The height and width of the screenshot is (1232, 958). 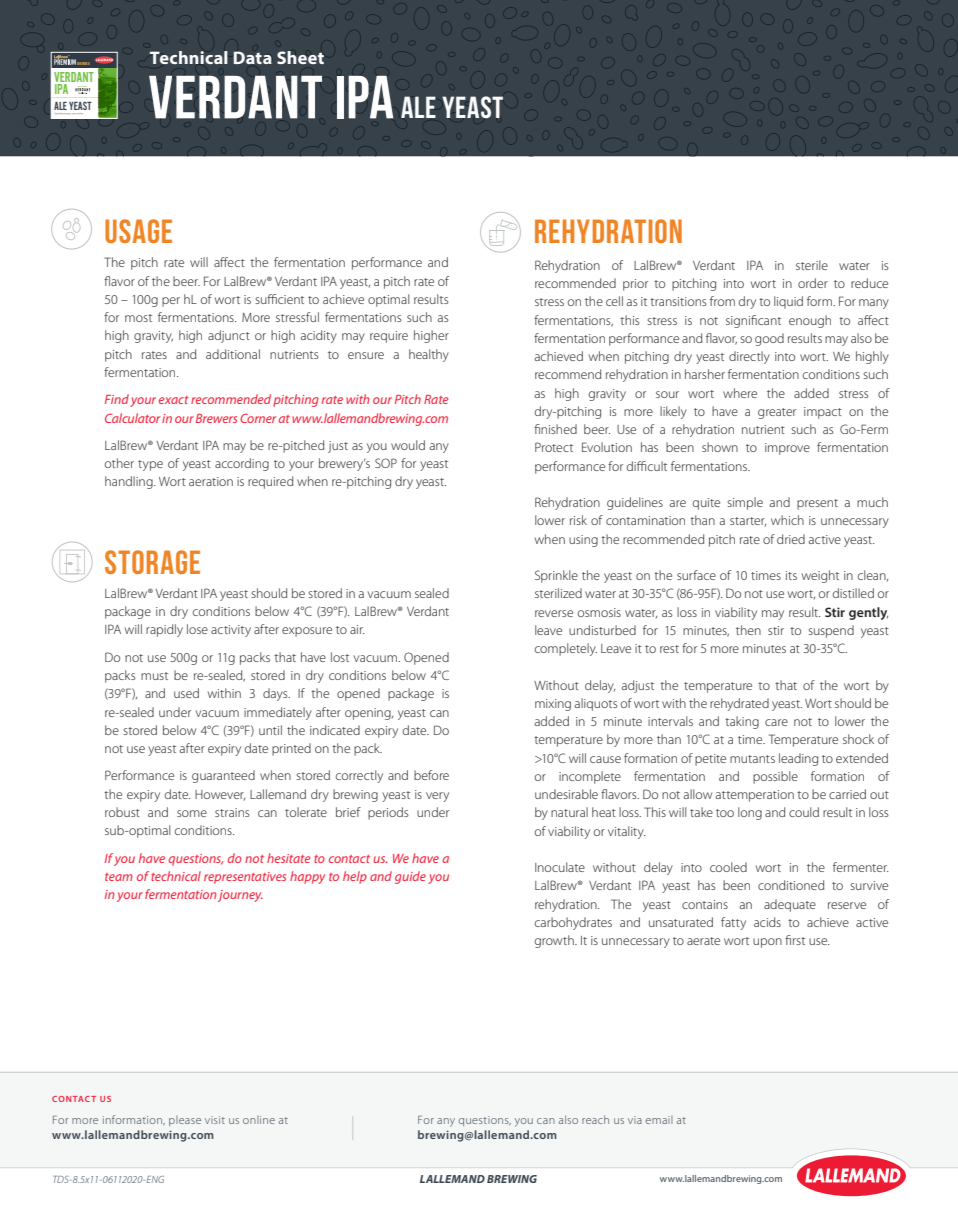 I want to click on email, so click(x=659, y=1120).
